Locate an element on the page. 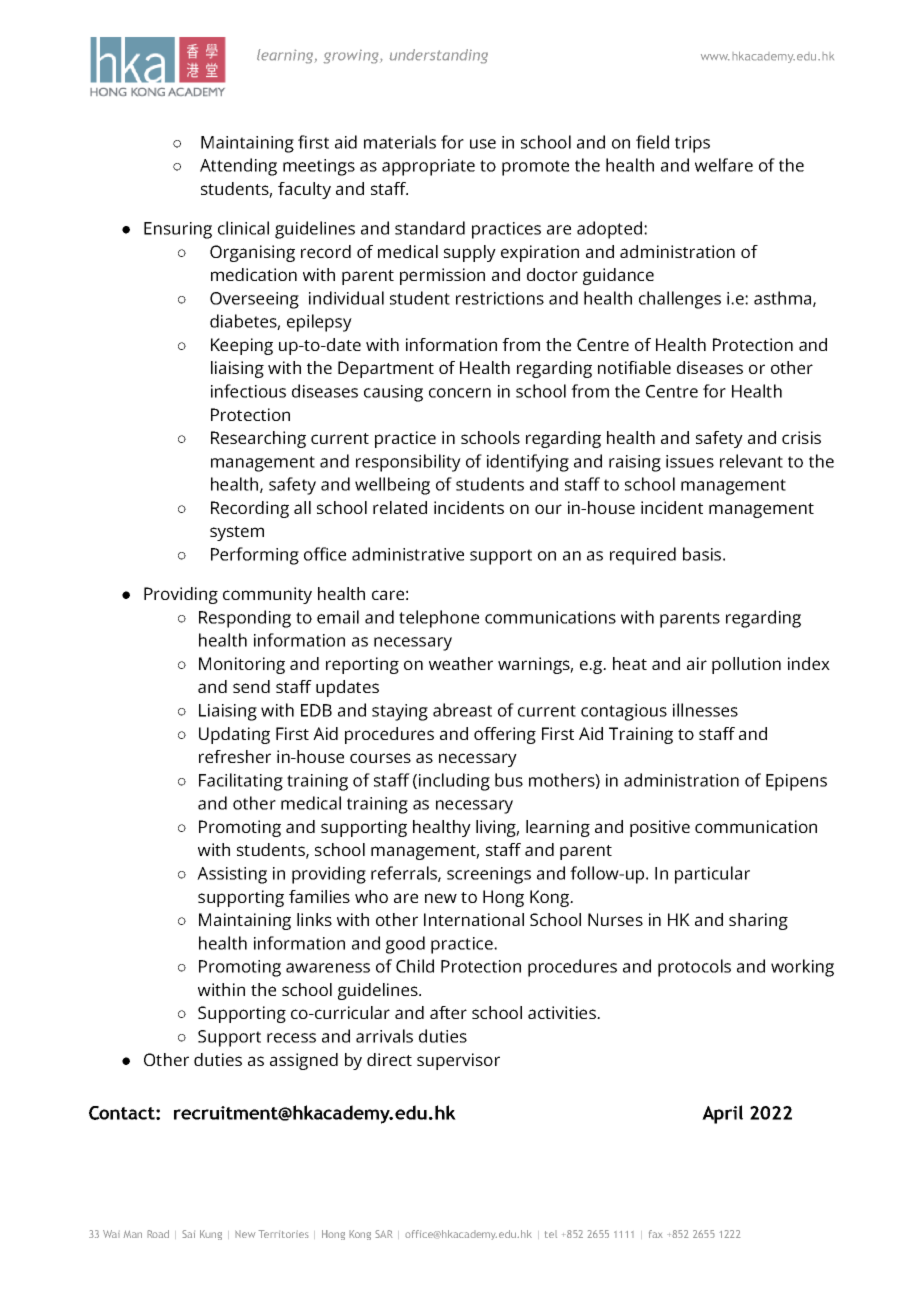 The width and height of the document is (924, 1307). pollution is located at coordinates (746, 665).
